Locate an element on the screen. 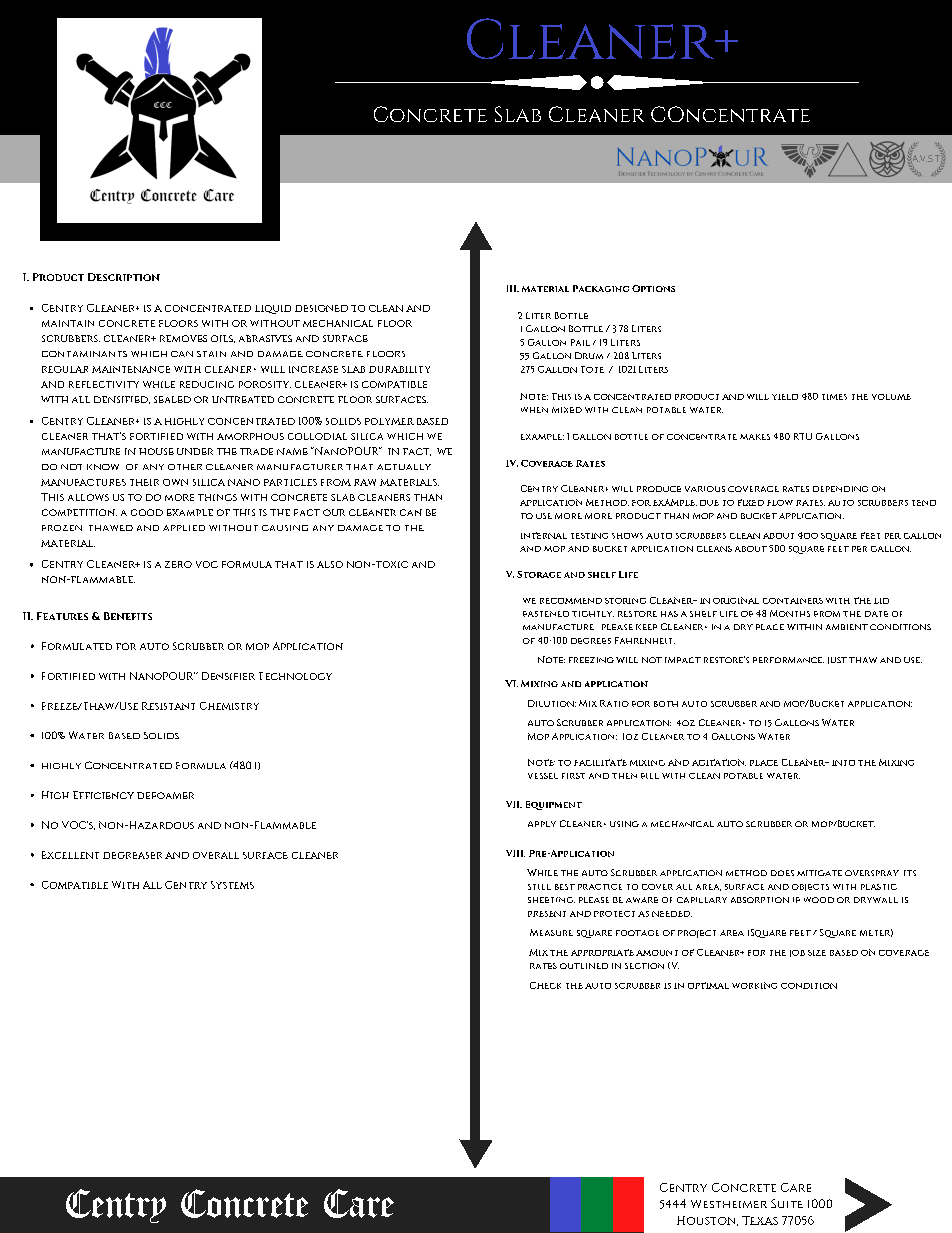 Image resolution: width=952 pixels, height=1233 pixels. times is located at coordinates (834, 397).
